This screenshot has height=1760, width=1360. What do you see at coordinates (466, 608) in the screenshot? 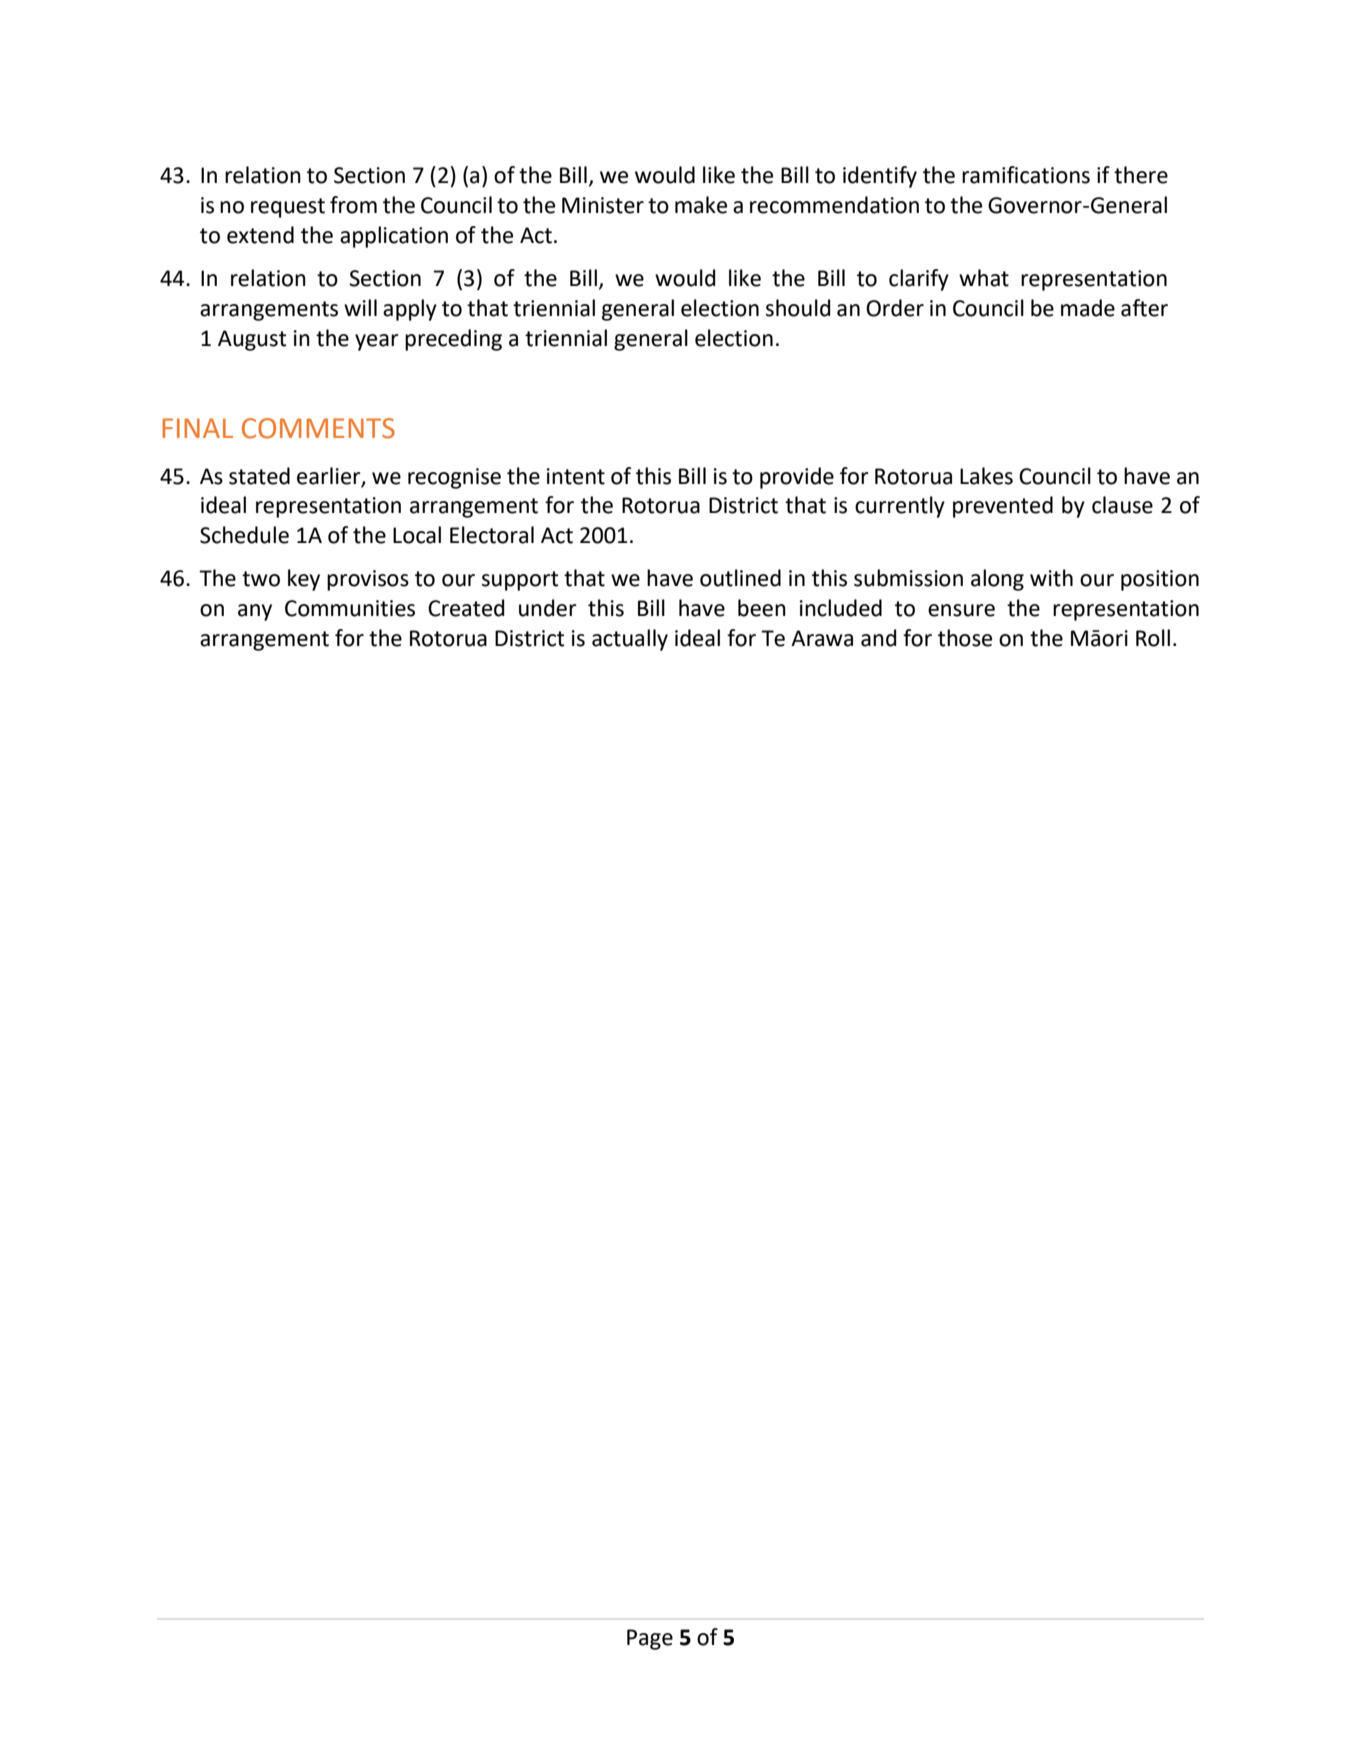
I see `Created` at bounding box center [466, 608].
